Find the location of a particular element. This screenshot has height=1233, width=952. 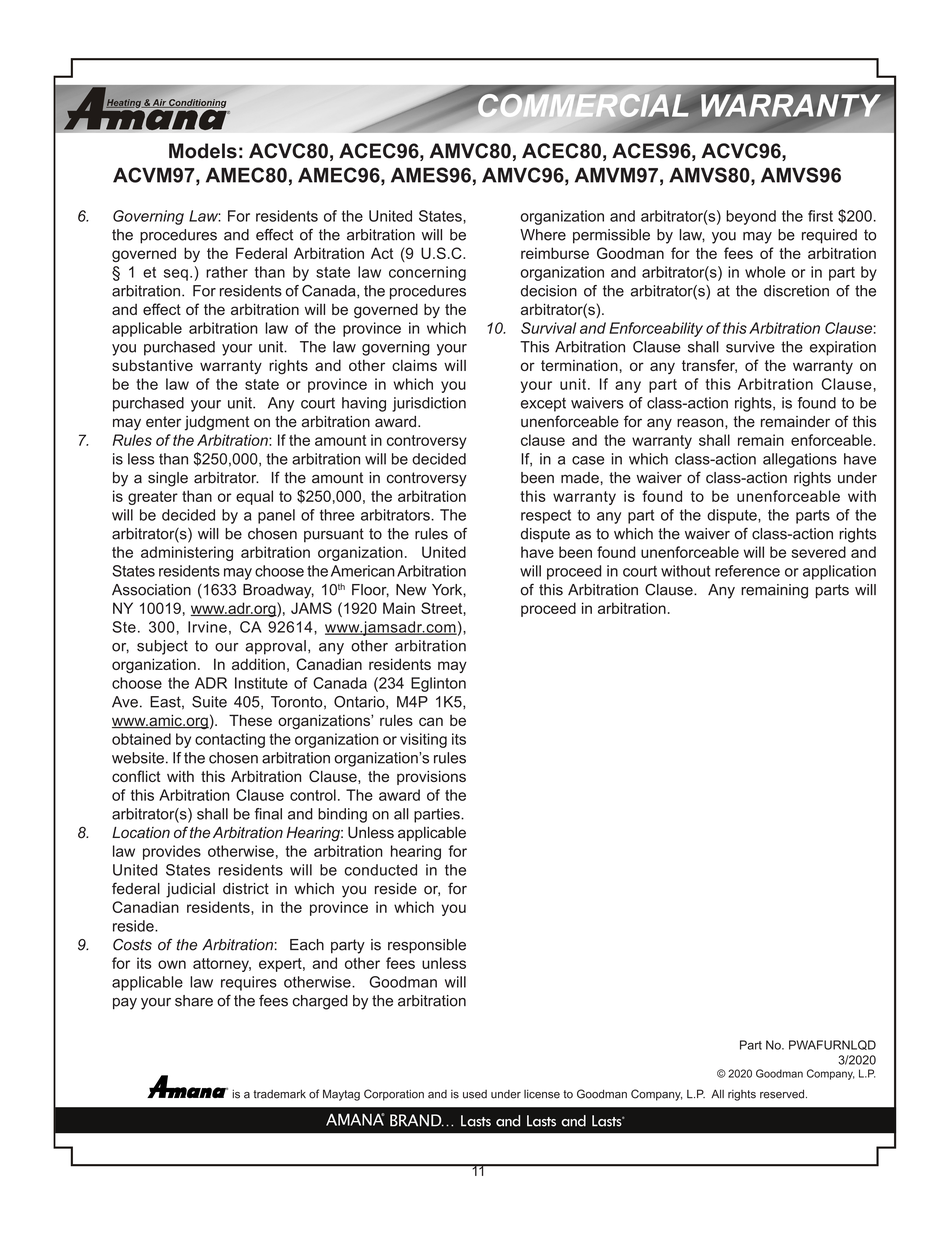

Irvine is located at coordinates (207, 627).
